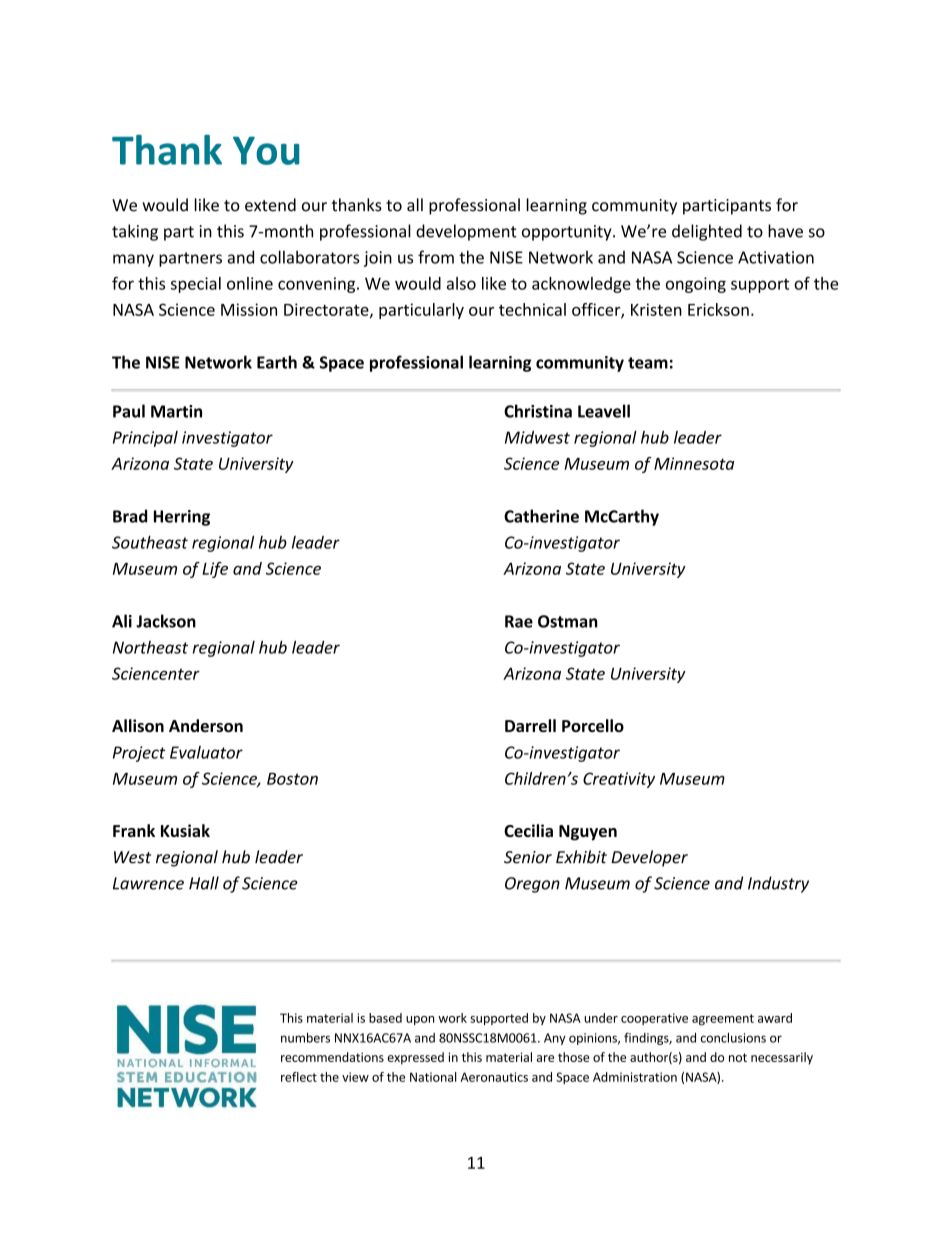 Image resolution: width=952 pixels, height=1233 pixels. Describe the element at coordinates (466, 232) in the screenshot. I see `development` at that location.
